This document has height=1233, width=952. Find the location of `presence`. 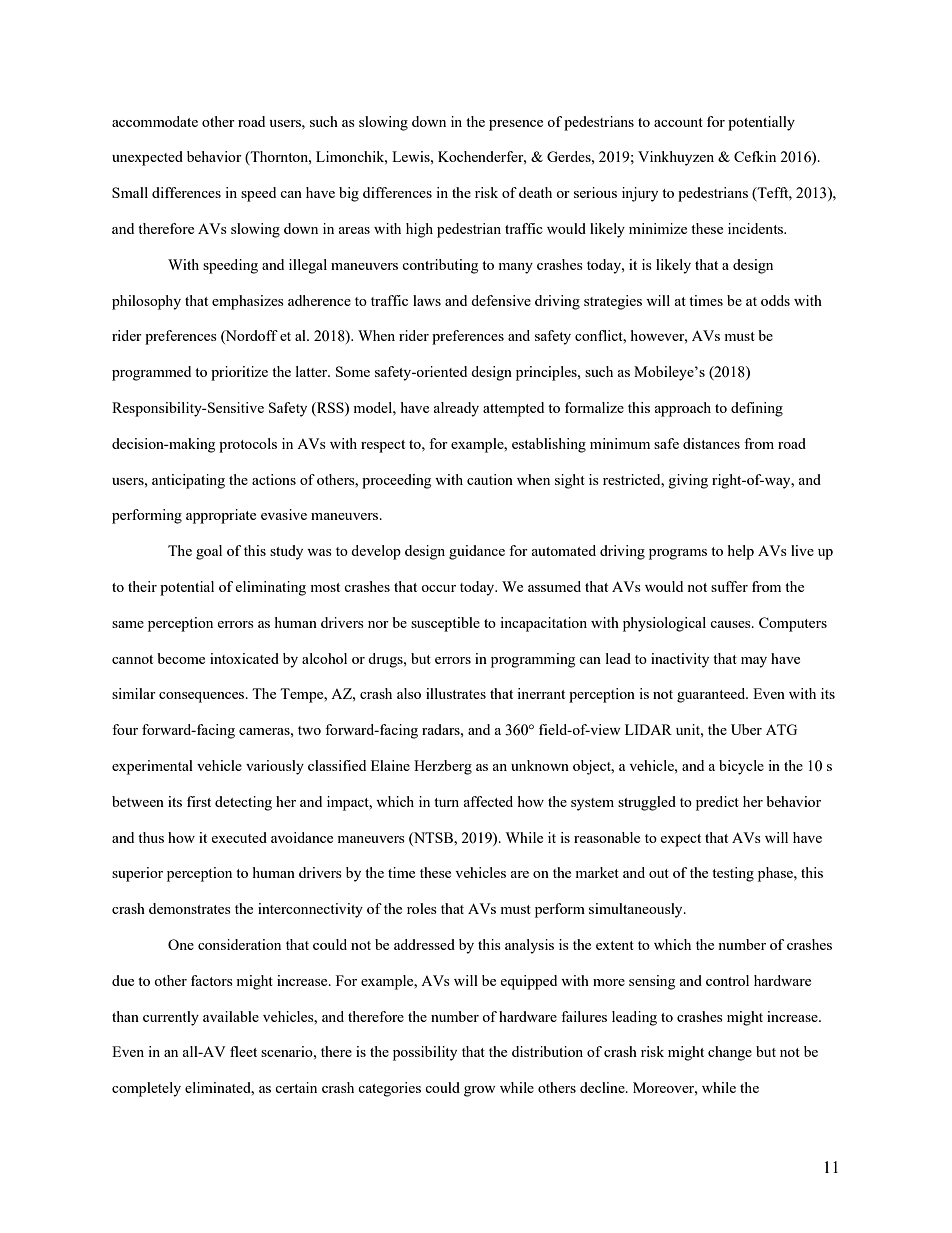

presence is located at coordinates (516, 125).
